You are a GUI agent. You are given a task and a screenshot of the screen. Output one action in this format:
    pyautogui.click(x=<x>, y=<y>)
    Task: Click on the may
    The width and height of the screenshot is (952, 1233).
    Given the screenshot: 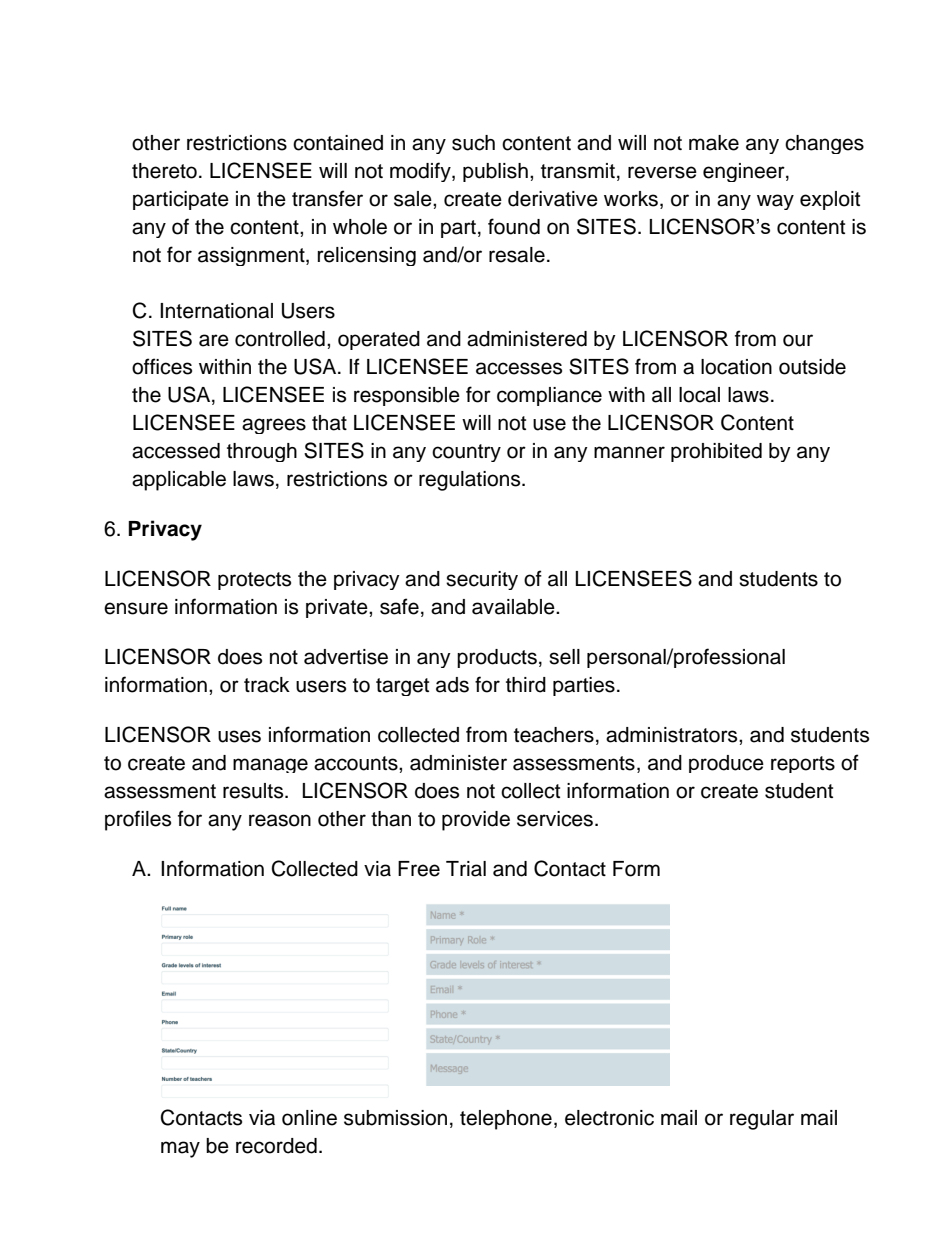 What is the action you would take?
    pyautogui.click(x=180, y=1149)
